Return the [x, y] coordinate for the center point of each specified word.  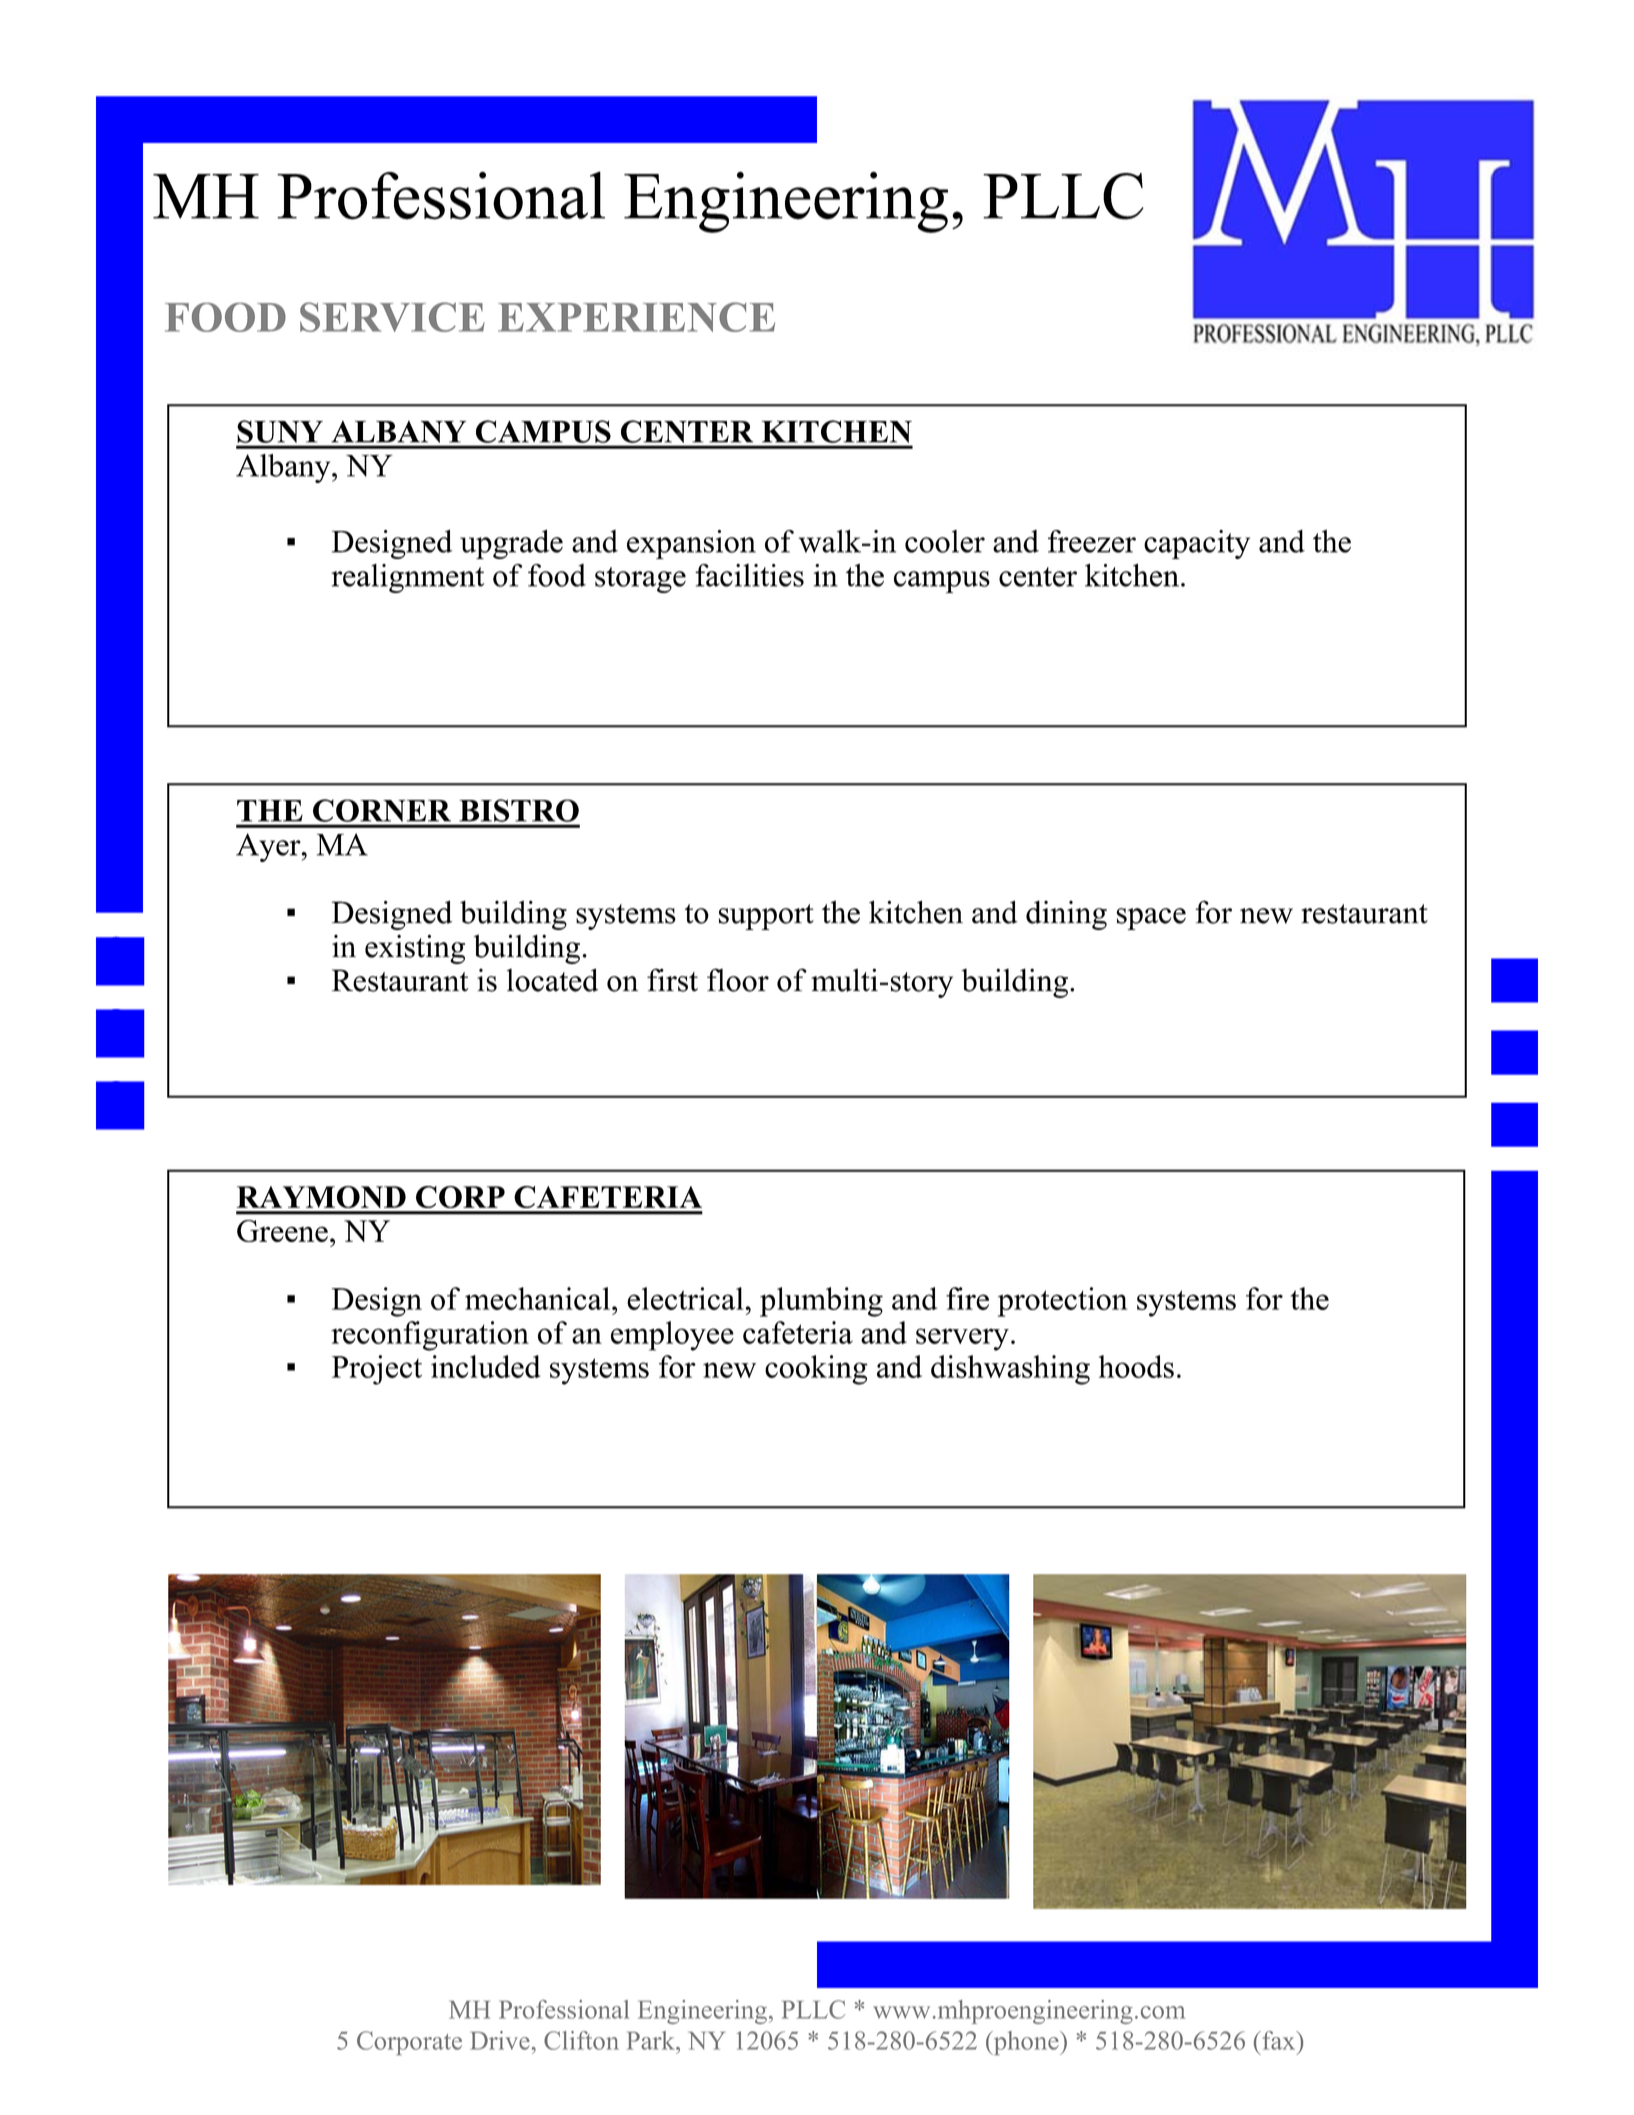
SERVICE [392, 317]
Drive [500, 2040]
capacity [1197, 544]
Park [652, 2040]
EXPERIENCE [636, 317]
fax [1279, 2040]
